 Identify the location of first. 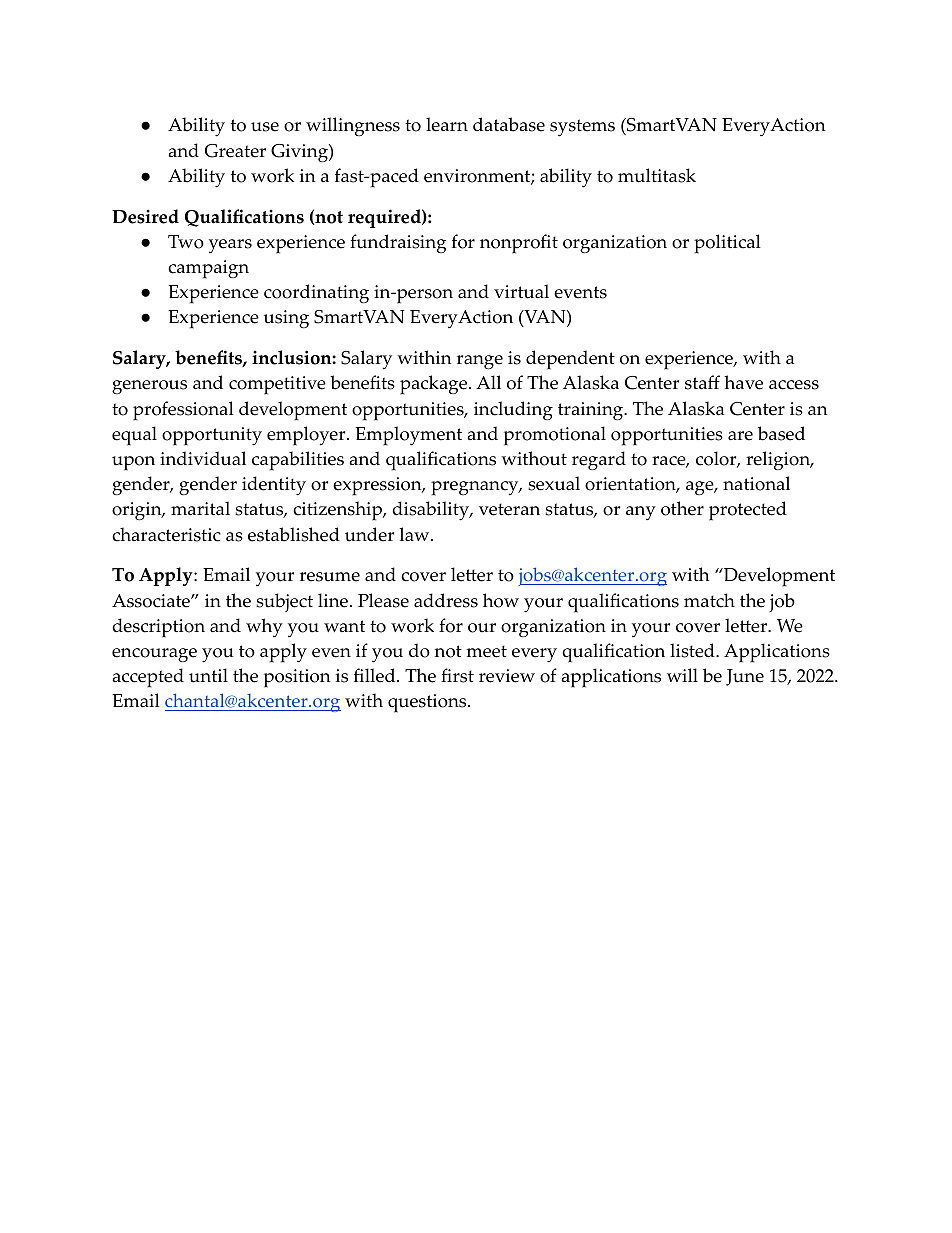
(457, 675).
